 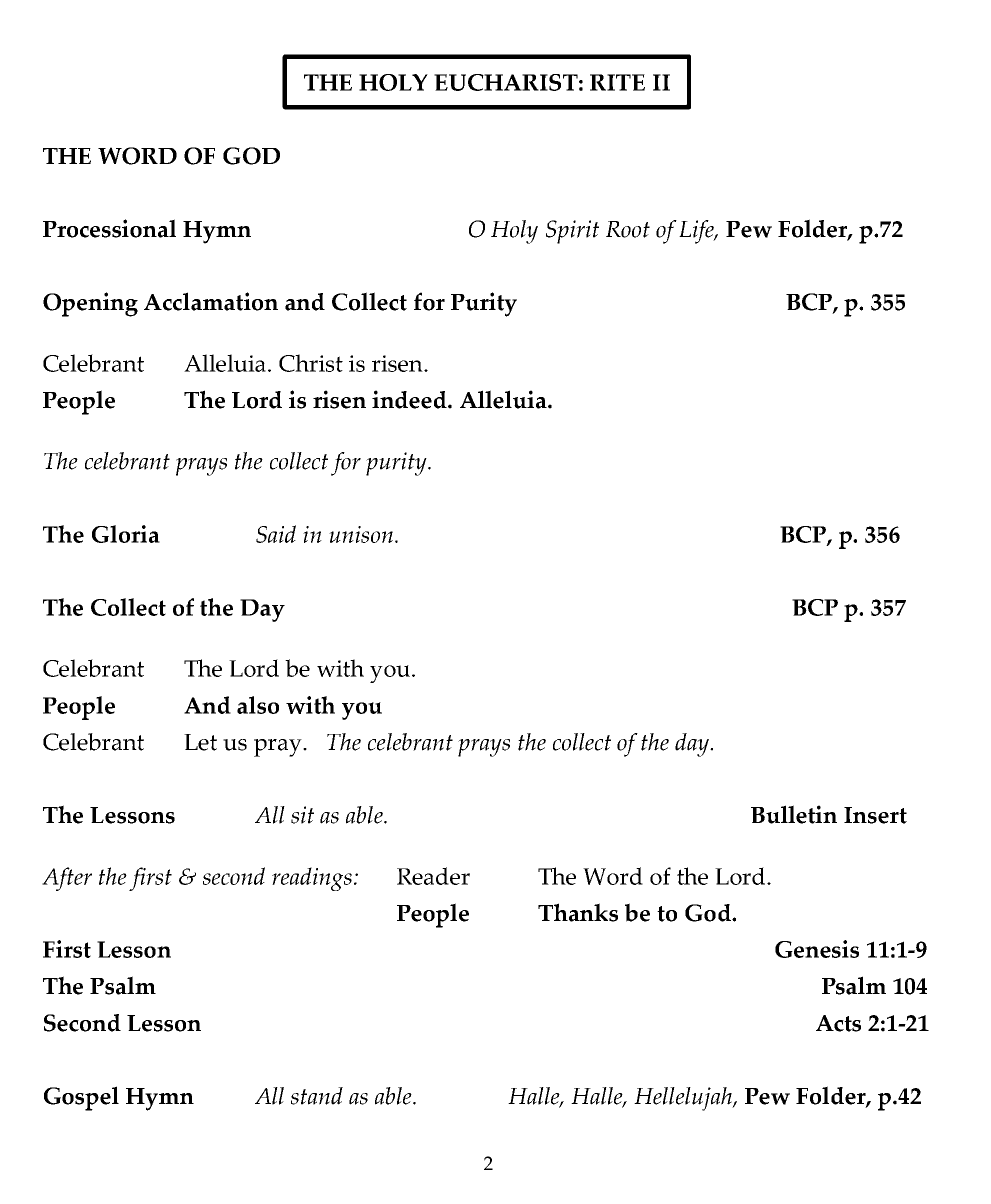 What do you see at coordinates (617, 82) in the screenshot?
I see `RITE` at bounding box center [617, 82].
